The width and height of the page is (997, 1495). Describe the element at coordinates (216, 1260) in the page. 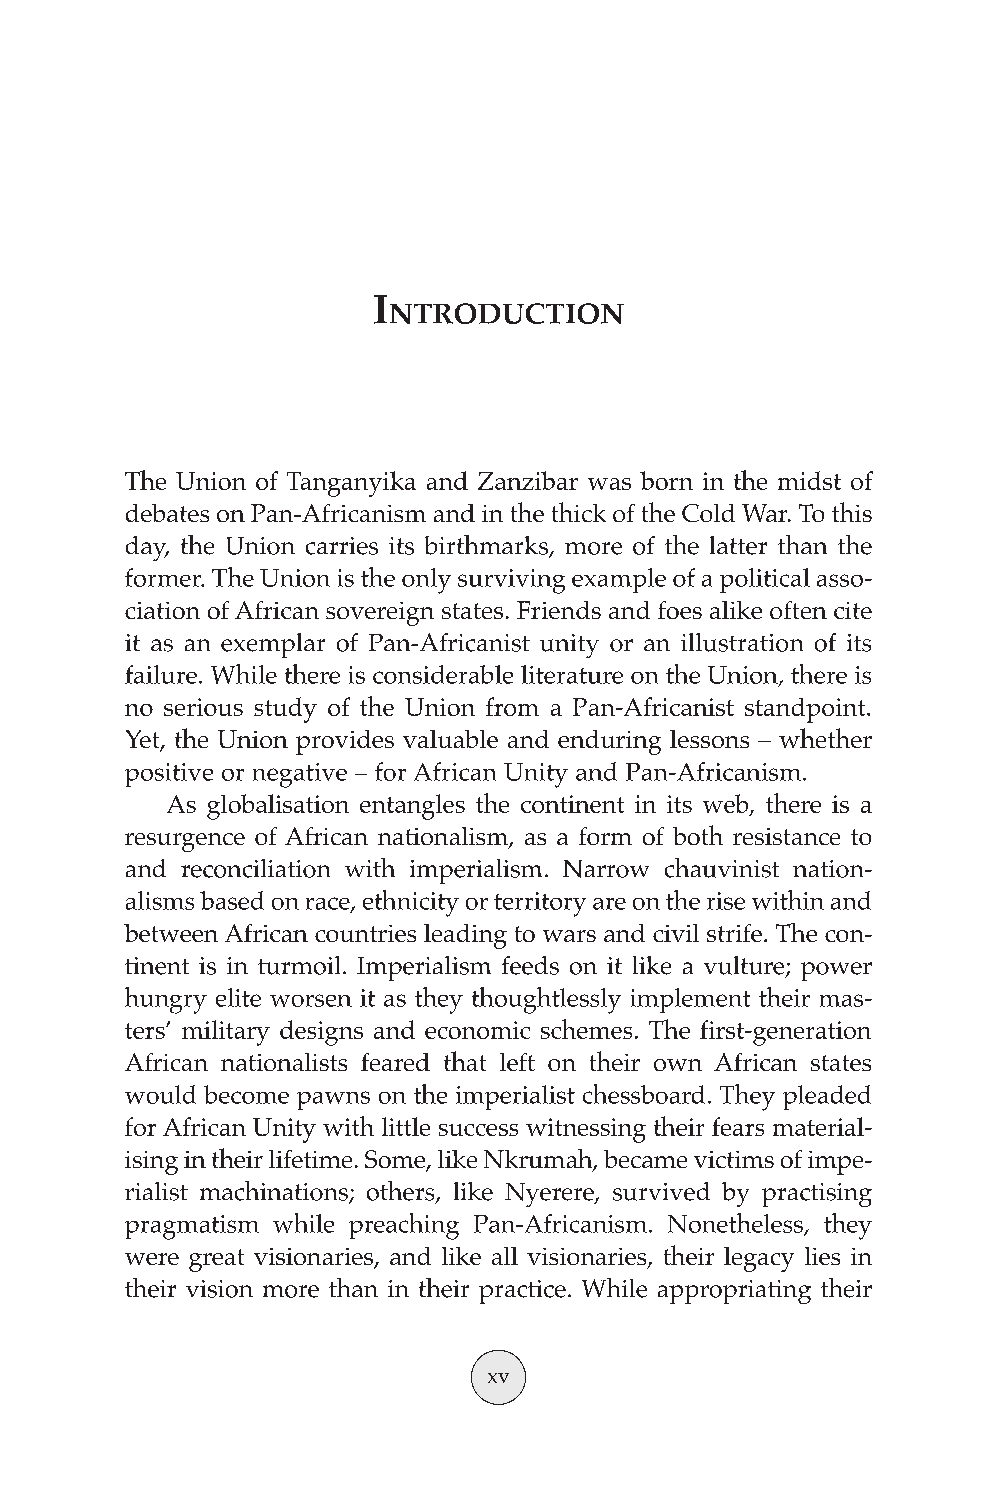

I see `great` at that location.
